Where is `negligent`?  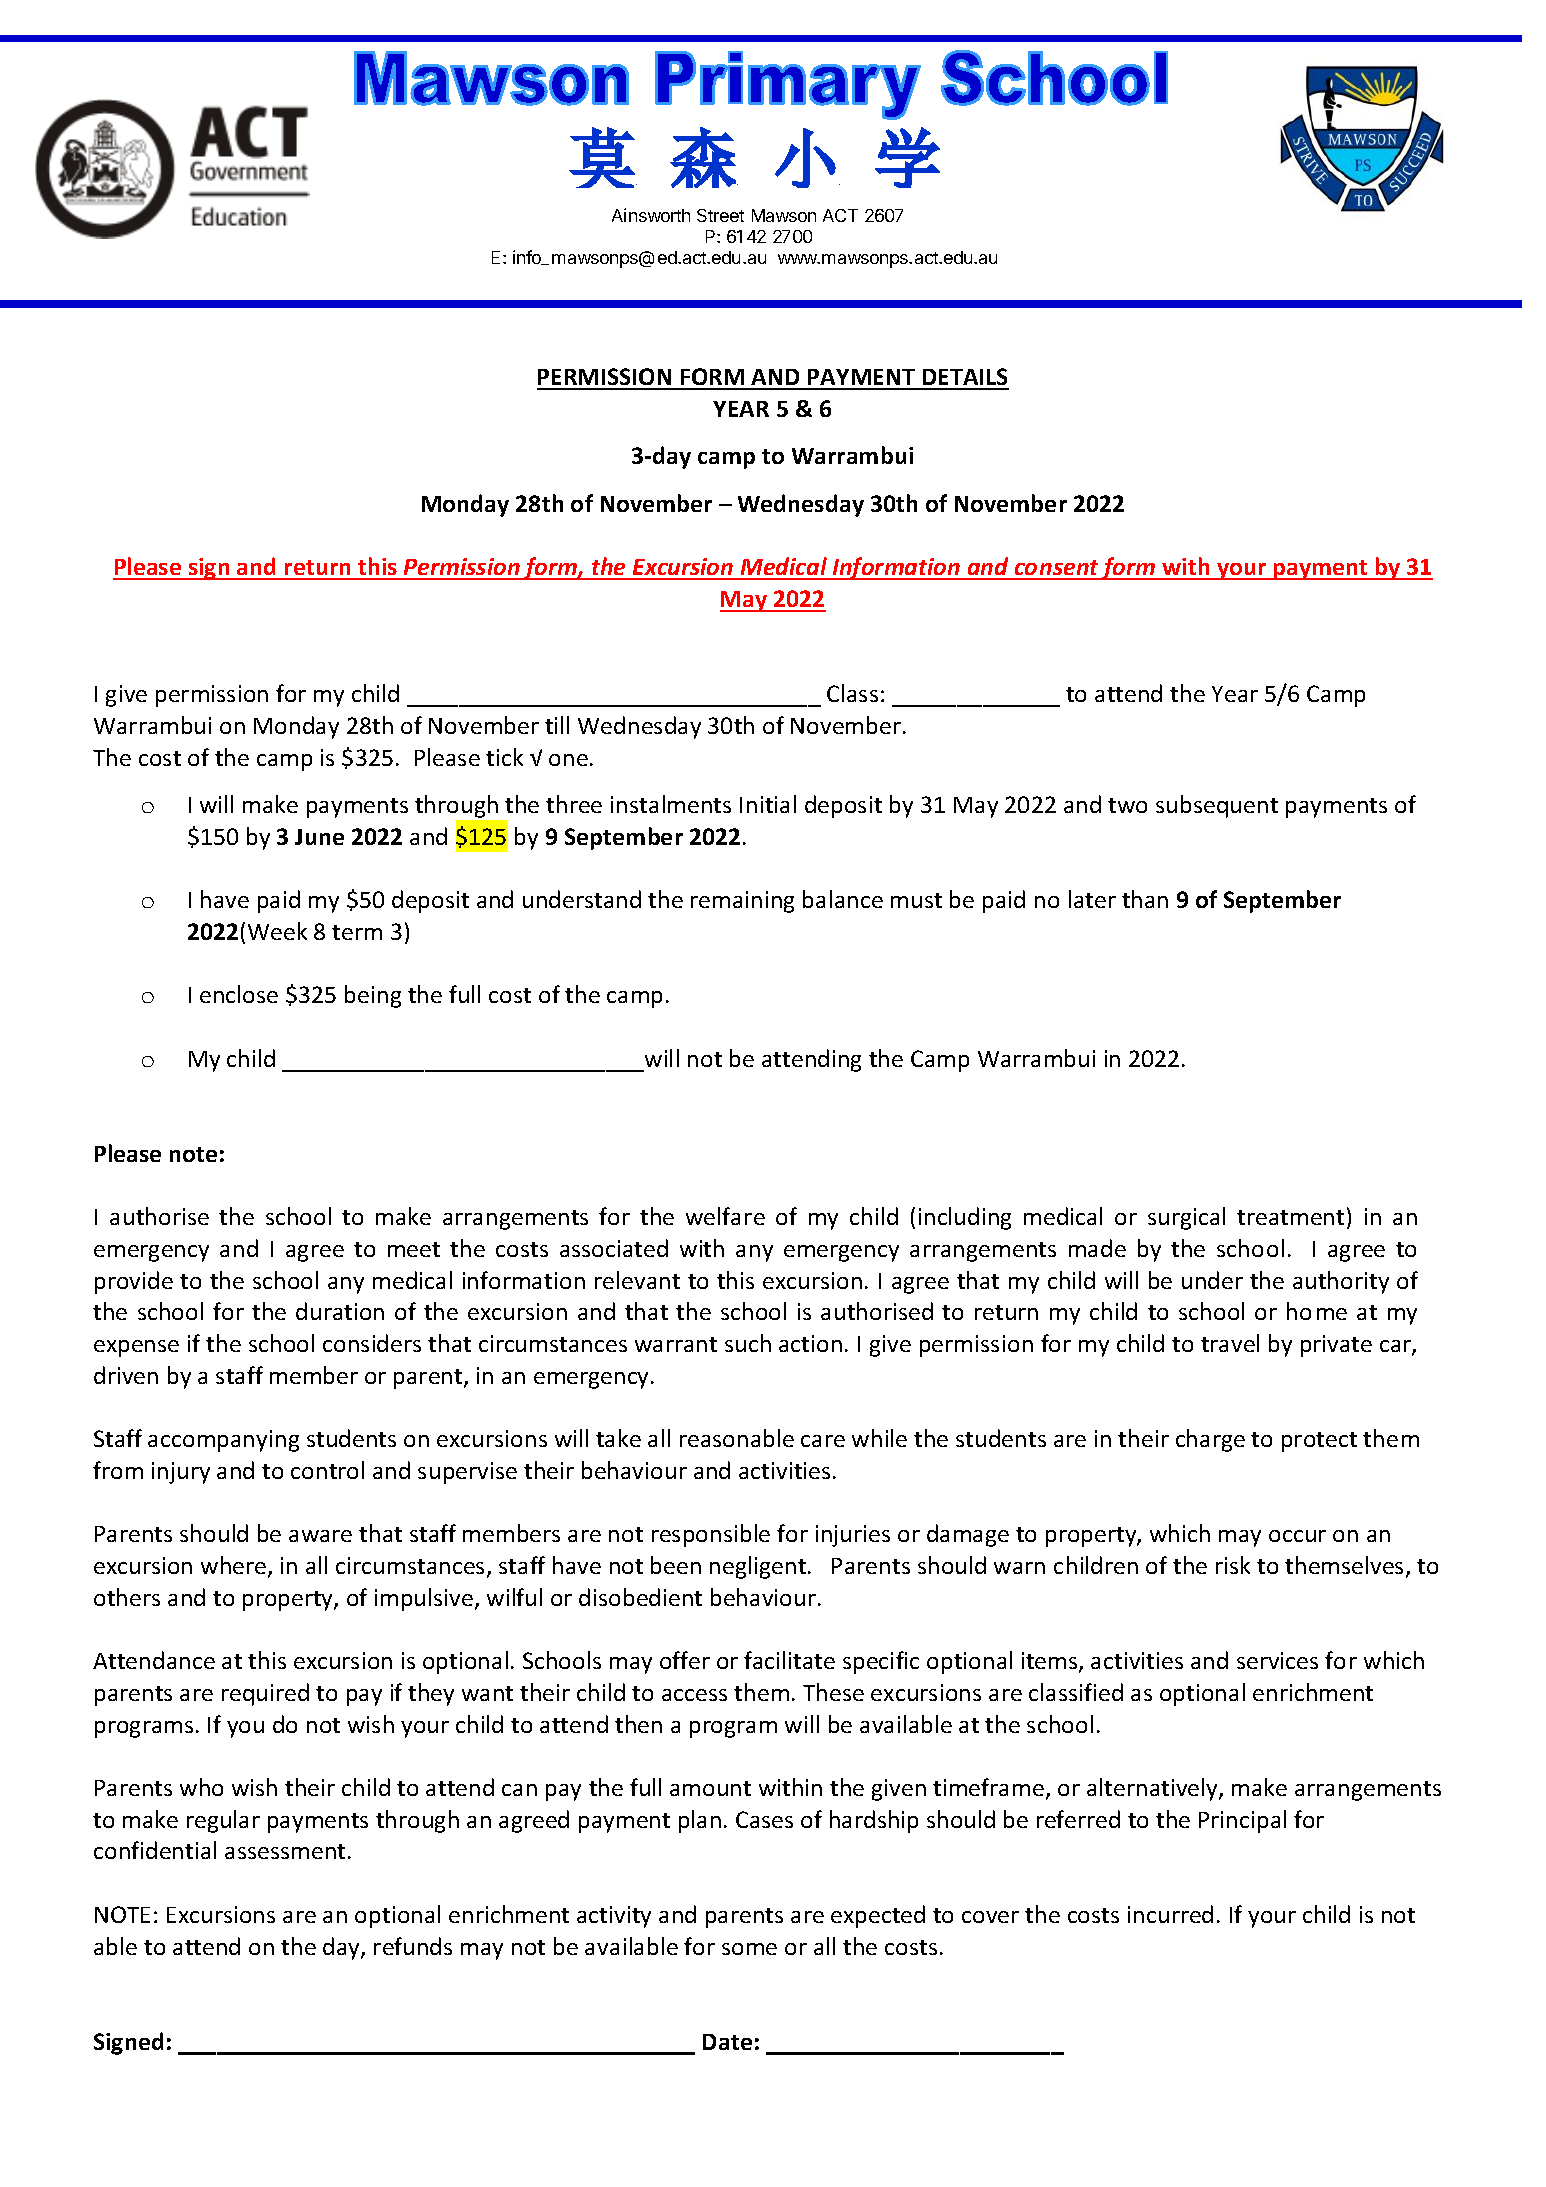
negligent is located at coordinates (758, 1567).
